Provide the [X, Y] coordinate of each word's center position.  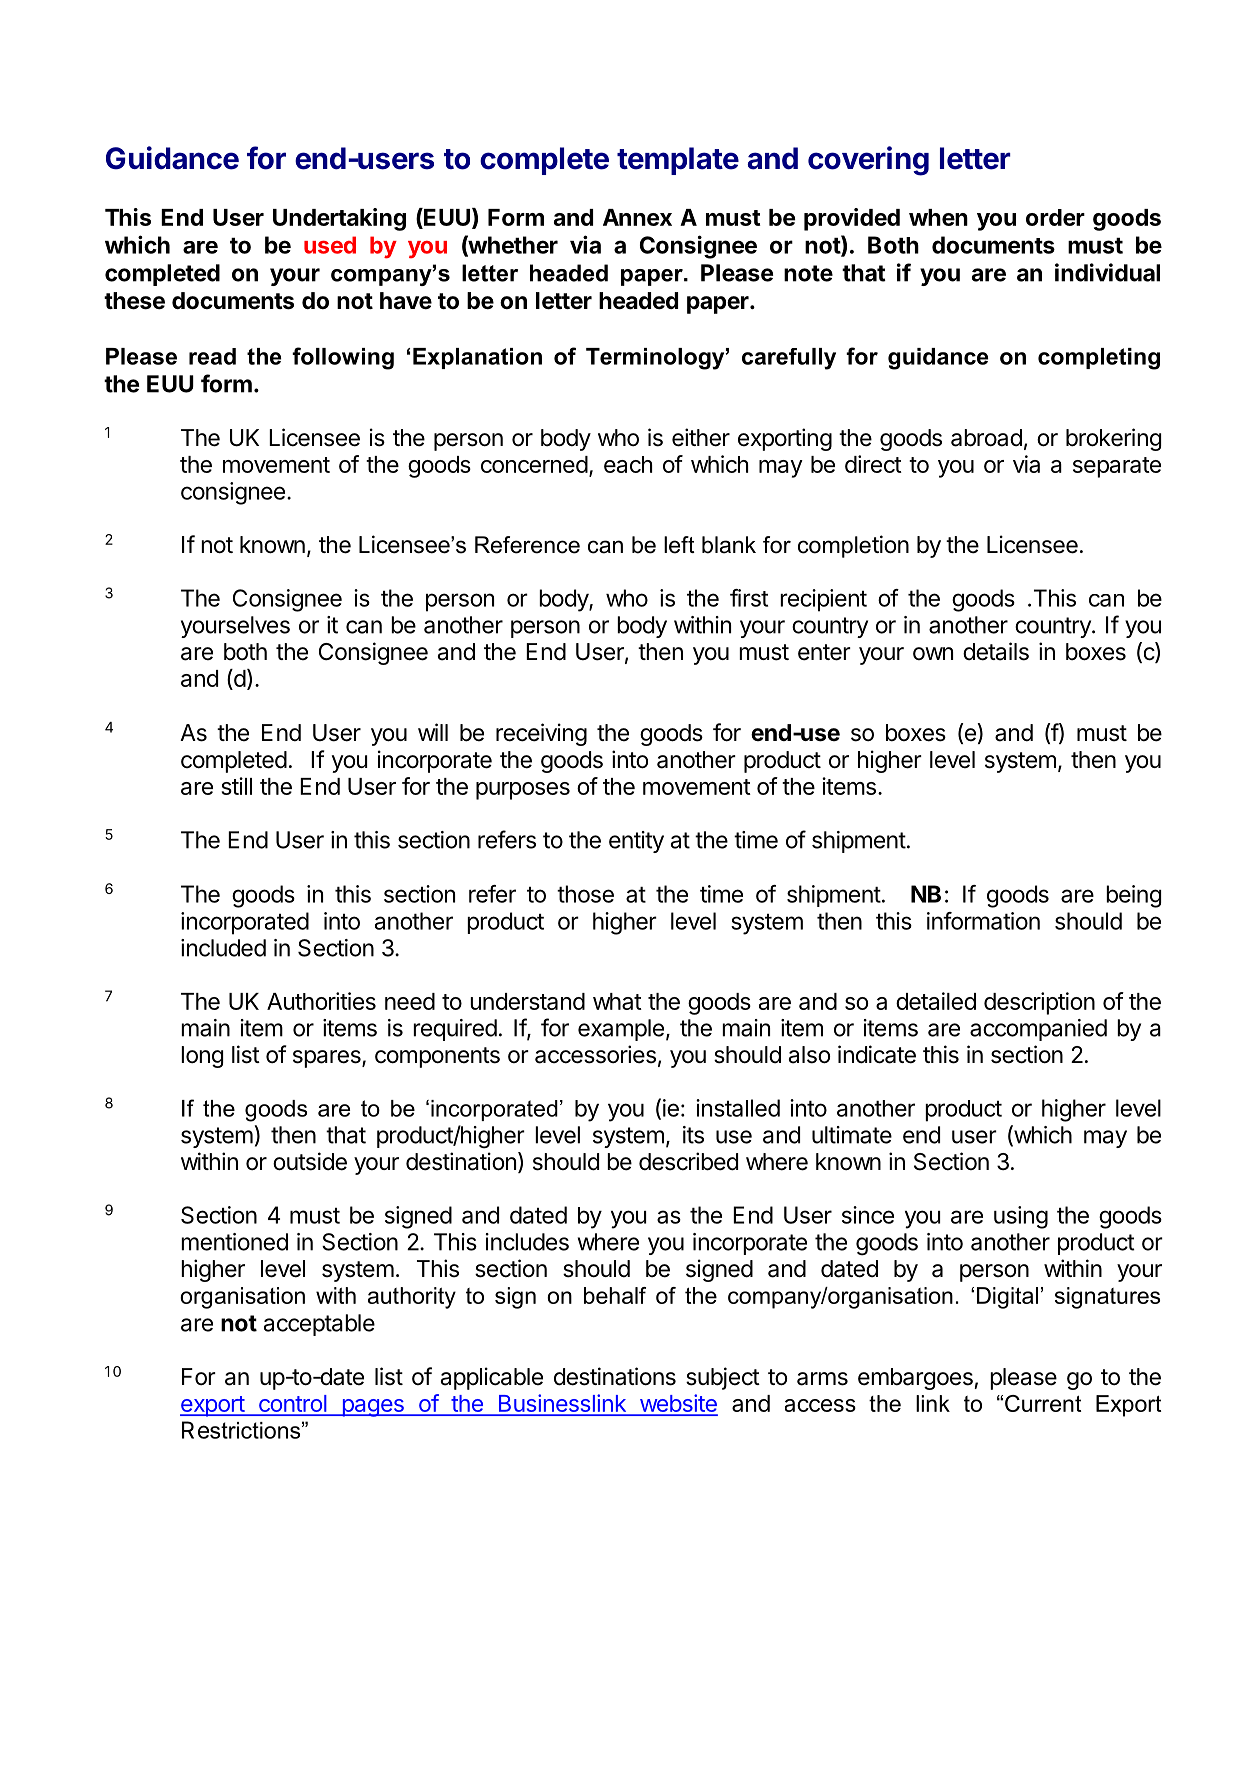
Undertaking [339, 219]
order [1055, 217]
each [628, 464]
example [621, 1030]
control [292, 1405]
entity [636, 842]
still [236, 786]
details [996, 651]
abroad [986, 438]
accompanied [1038, 1030]
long [202, 1057]
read [212, 356]
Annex [637, 217]
